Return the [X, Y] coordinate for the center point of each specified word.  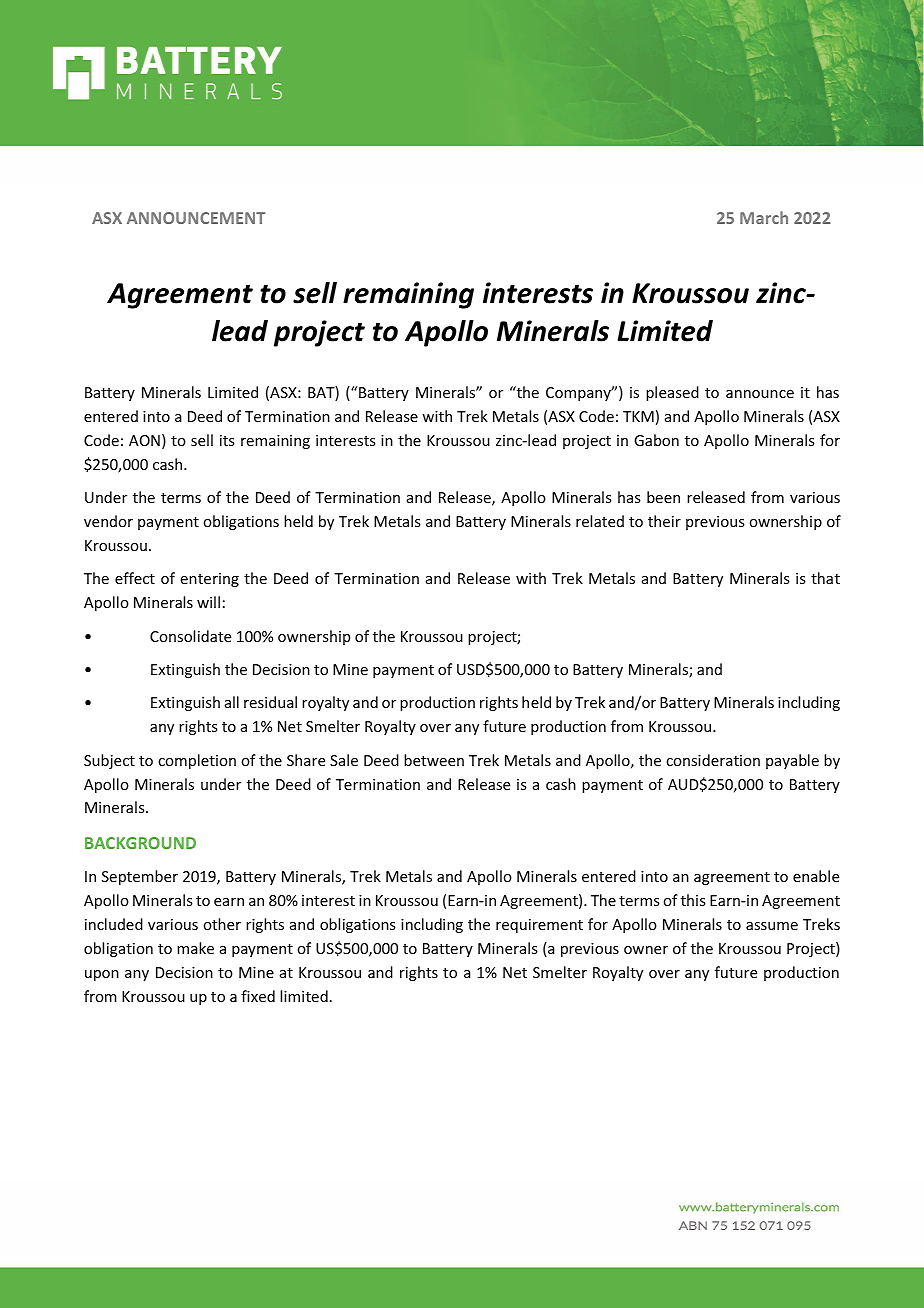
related [600, 521]
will [208, 602]
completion [197, 761]
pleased [672, 393]
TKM [638, 416]
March [764, 217]
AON [144, 440]
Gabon [656, 440]
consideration [713, 760]
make [195, 948]
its [227, 440]
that [825, 578]
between [434, 760]
